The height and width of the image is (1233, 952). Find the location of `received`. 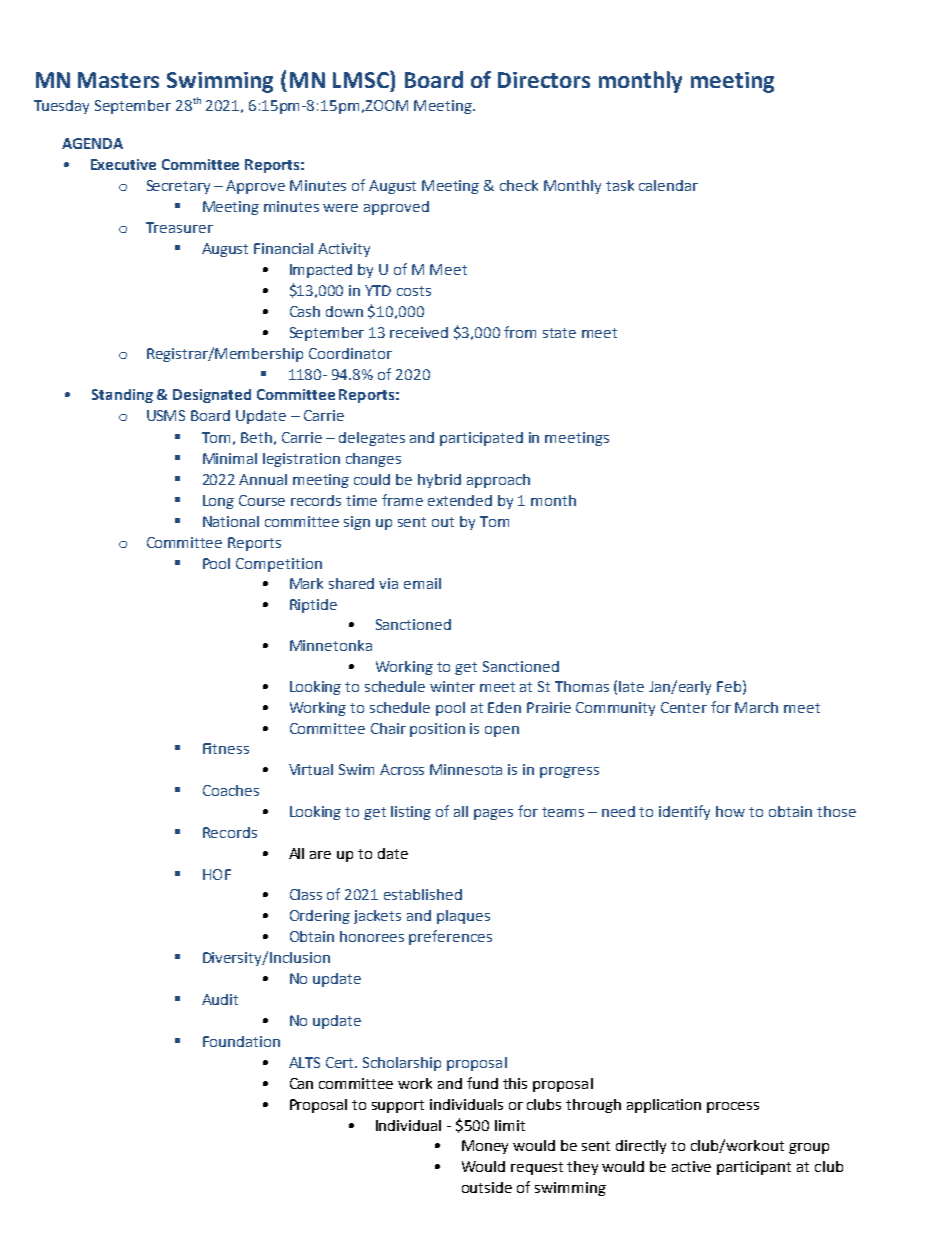

received is located at coordinates (419, 332).
